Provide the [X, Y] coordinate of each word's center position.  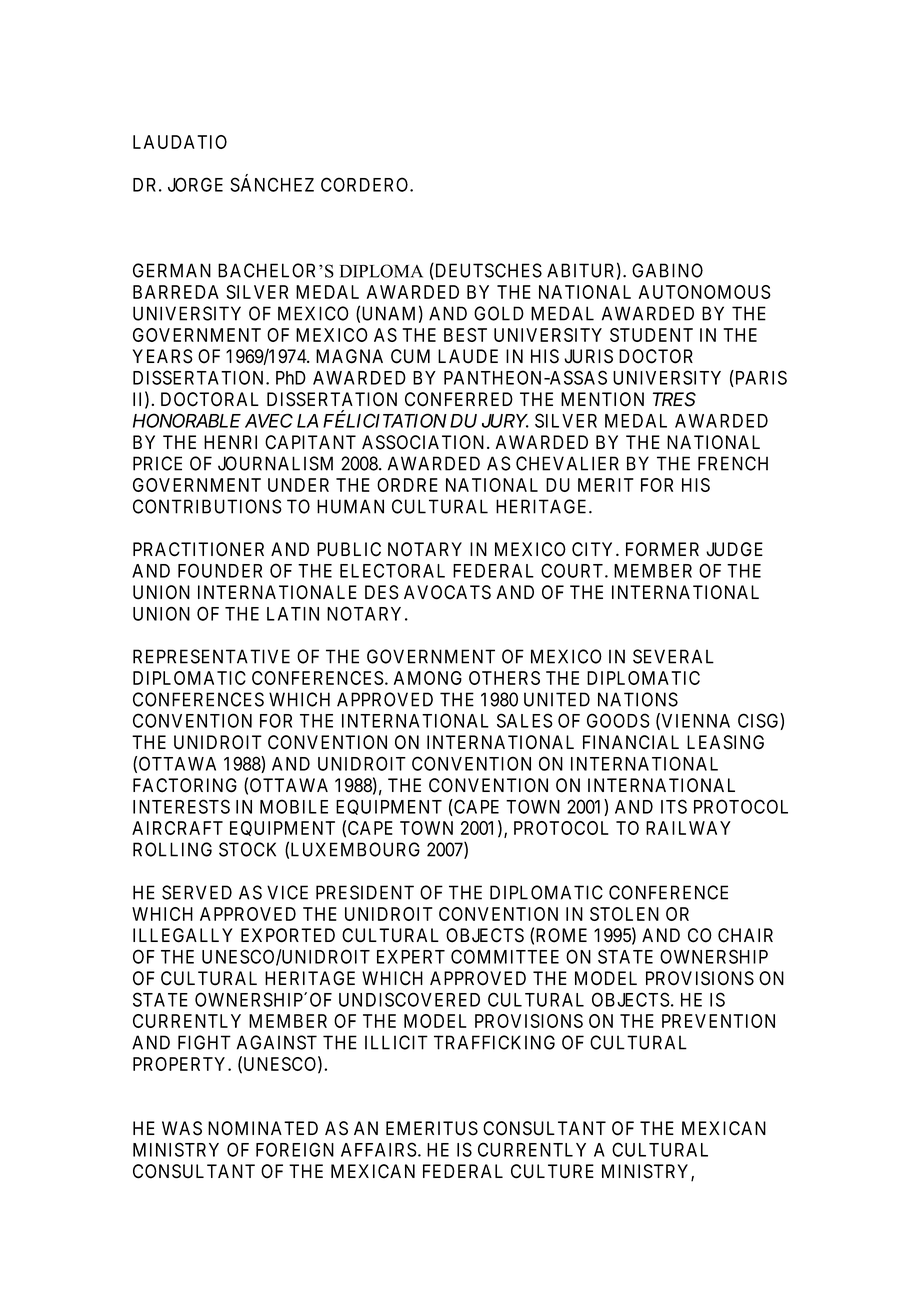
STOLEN [624, 914]
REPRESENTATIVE [211, 656]
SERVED [197, 892]
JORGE [195, 184]
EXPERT [411, 957]
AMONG [428, 678]
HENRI [230, 442]
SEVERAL [673, 656]
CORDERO [366, 184]
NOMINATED [263, 1128]
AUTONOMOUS [705, 292]
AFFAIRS [379, 1149]
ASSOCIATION [425, 442]
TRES [674, 399]
